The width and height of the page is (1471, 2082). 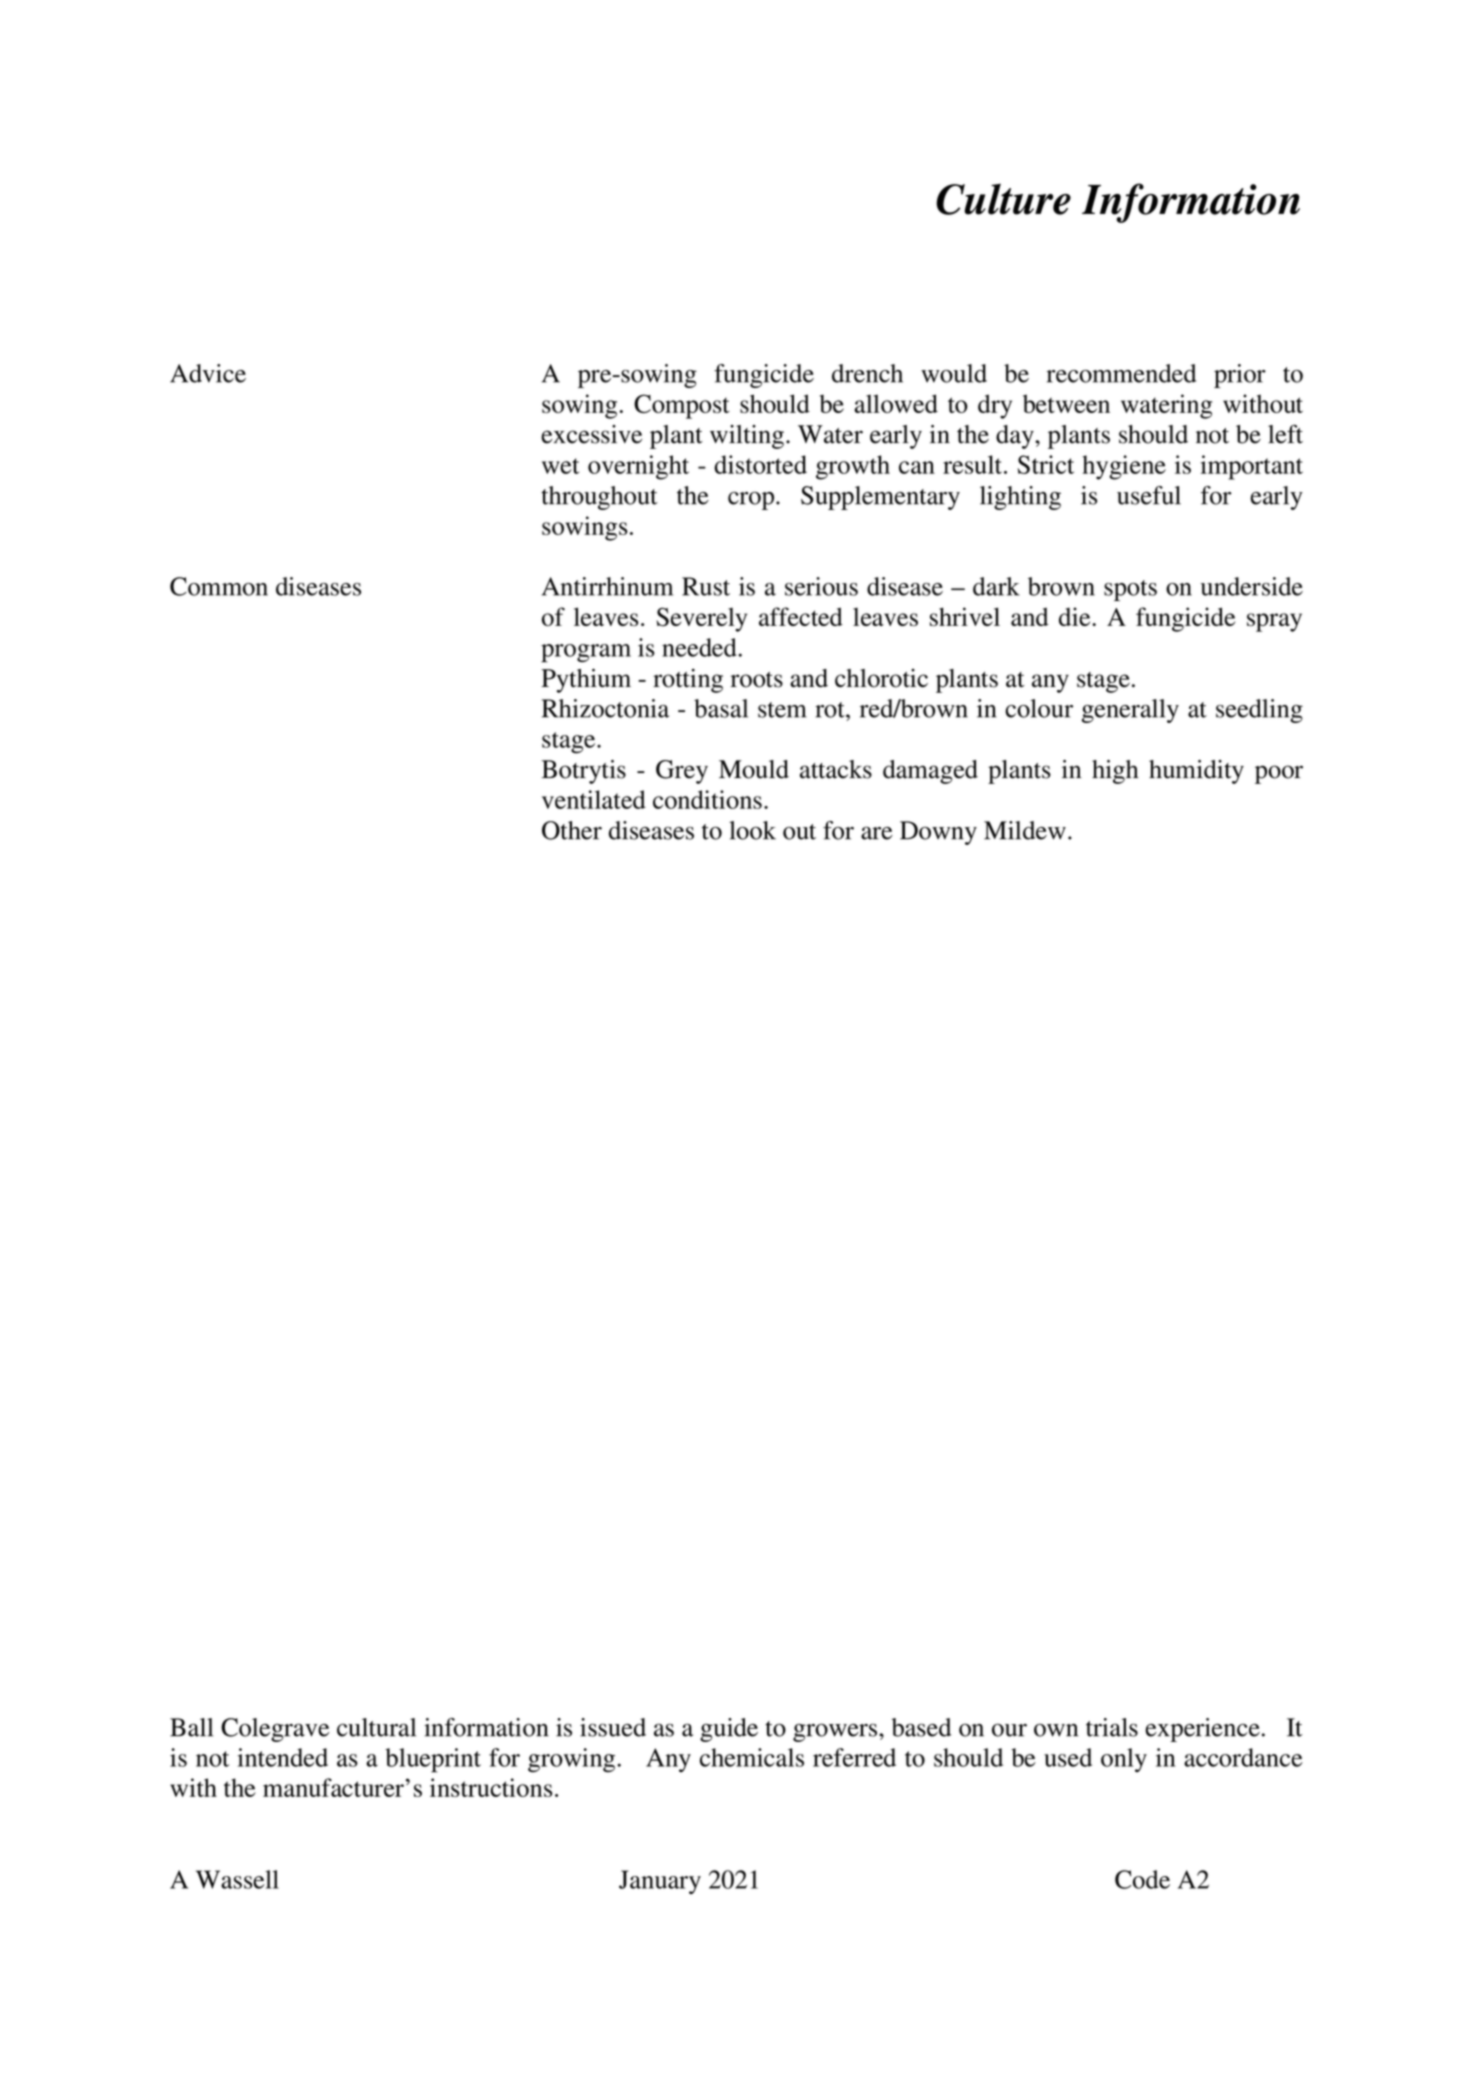 What do you see at coordinates (572, 830) in the page?
I see `Other` at bounding box center [572, 830].
